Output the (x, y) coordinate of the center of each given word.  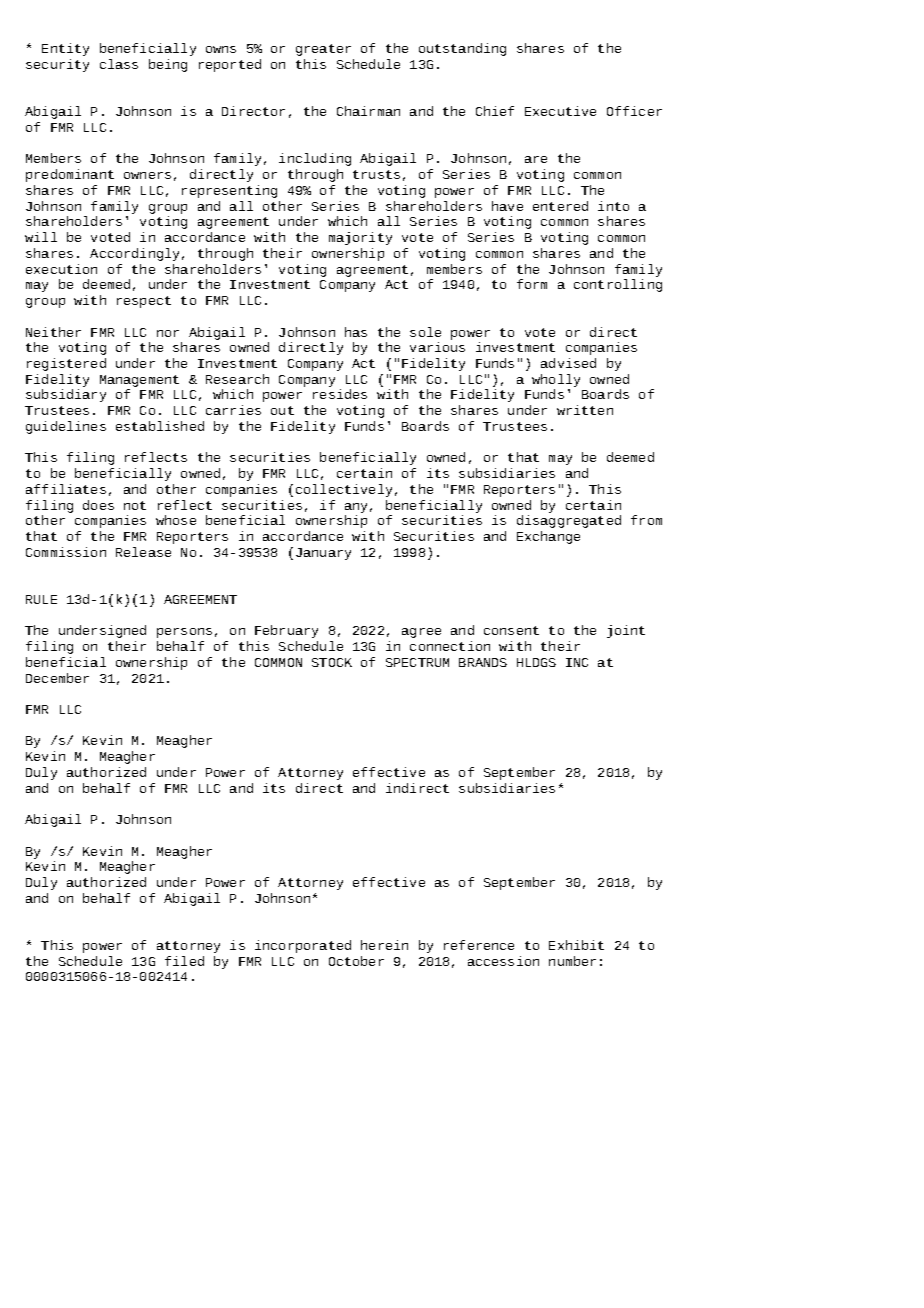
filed (184, 961)
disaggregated (569, 521)
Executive (560, 111)
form (532, 284)
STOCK (332, 662)
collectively (344, 490)
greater (323, 50)
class (119, 64)
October (356, 961)
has (356, 332)
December (57, 678)
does (98, 505)
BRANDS (483, 662)
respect (144, 302)
